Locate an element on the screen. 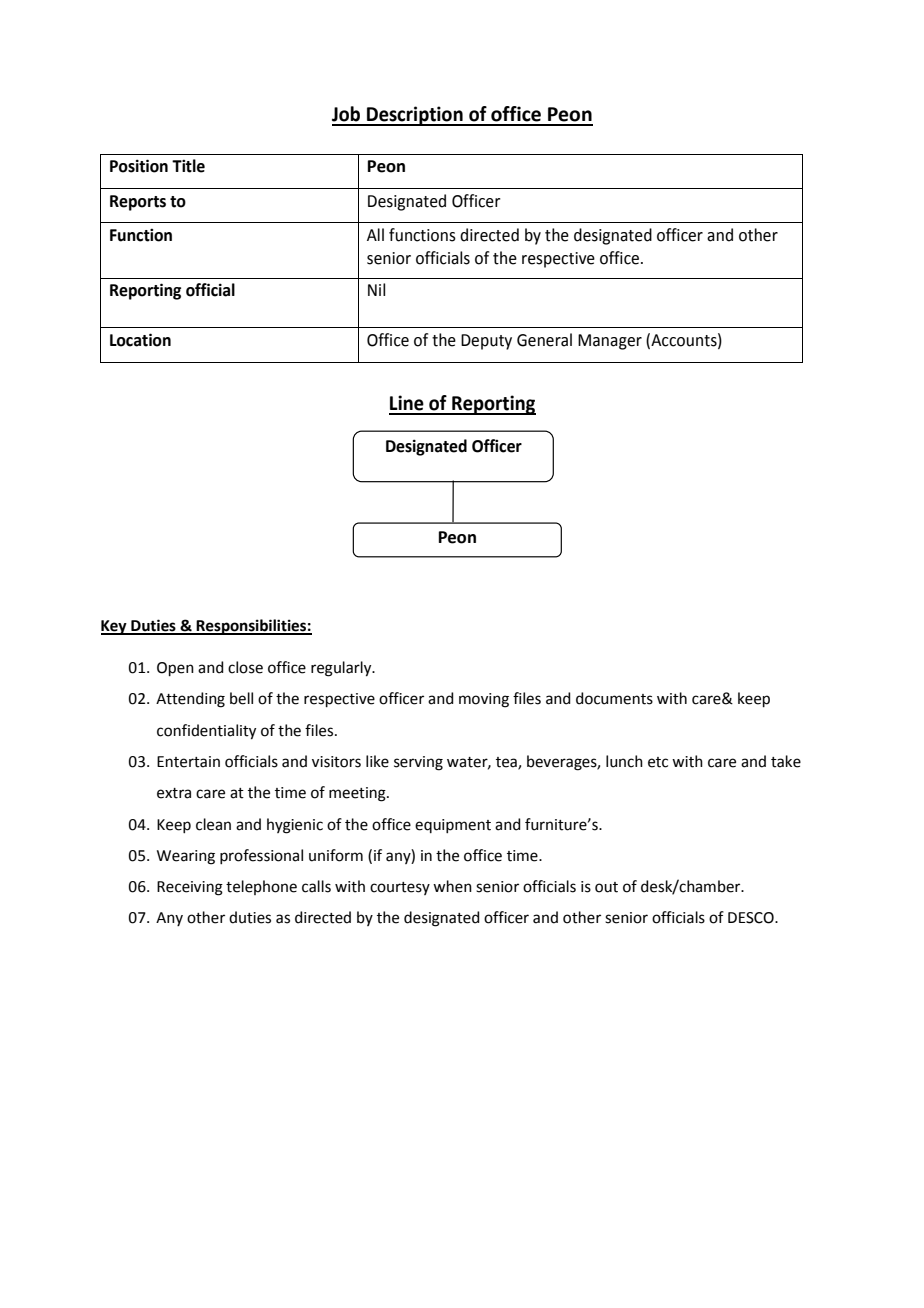 The image size is (924, 1308). General is located at coordinates (544, 340).
